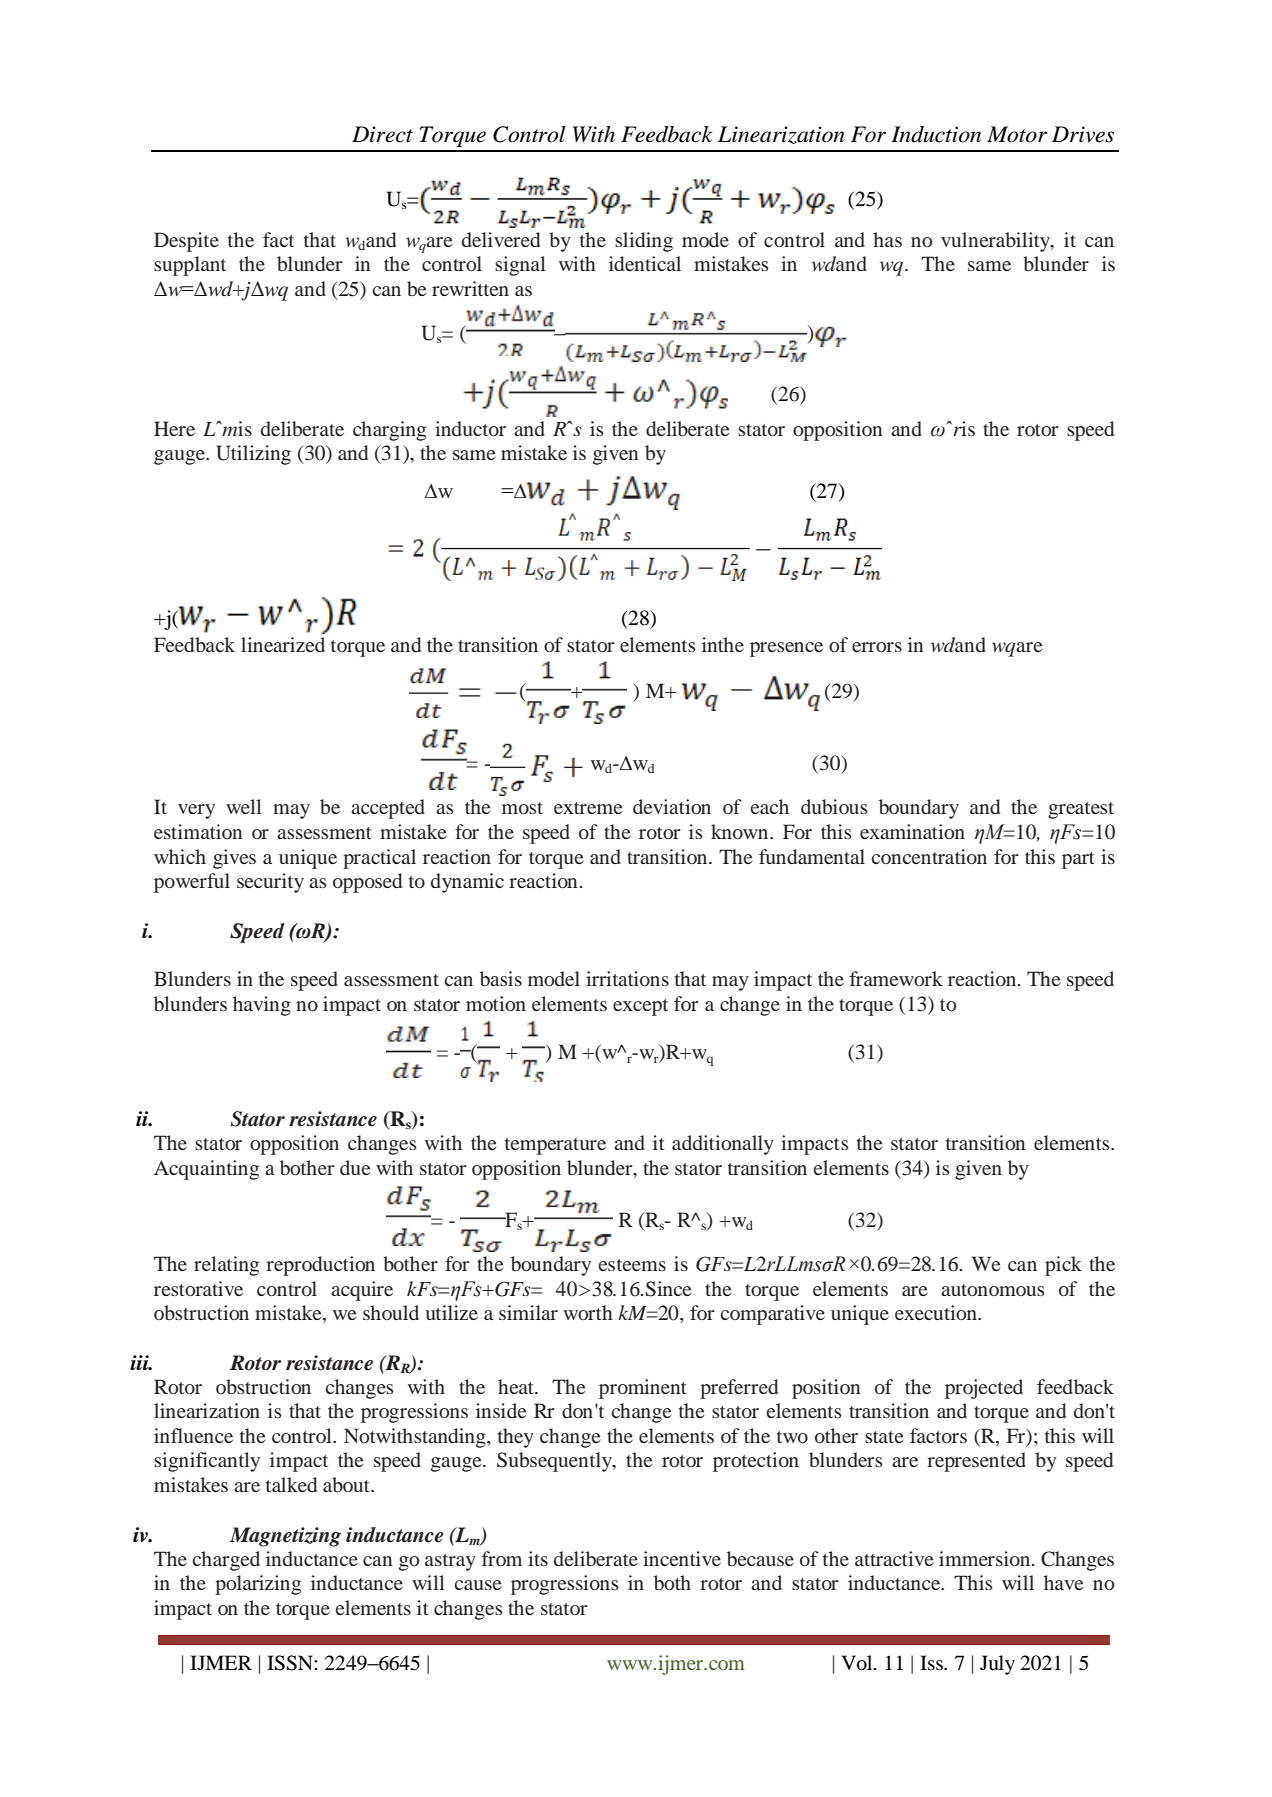 The height and width of the screenshot is (1797, 1272). Describe the element at coordinates (283, 644) in the screenshot. I see `linearized` at that location.
